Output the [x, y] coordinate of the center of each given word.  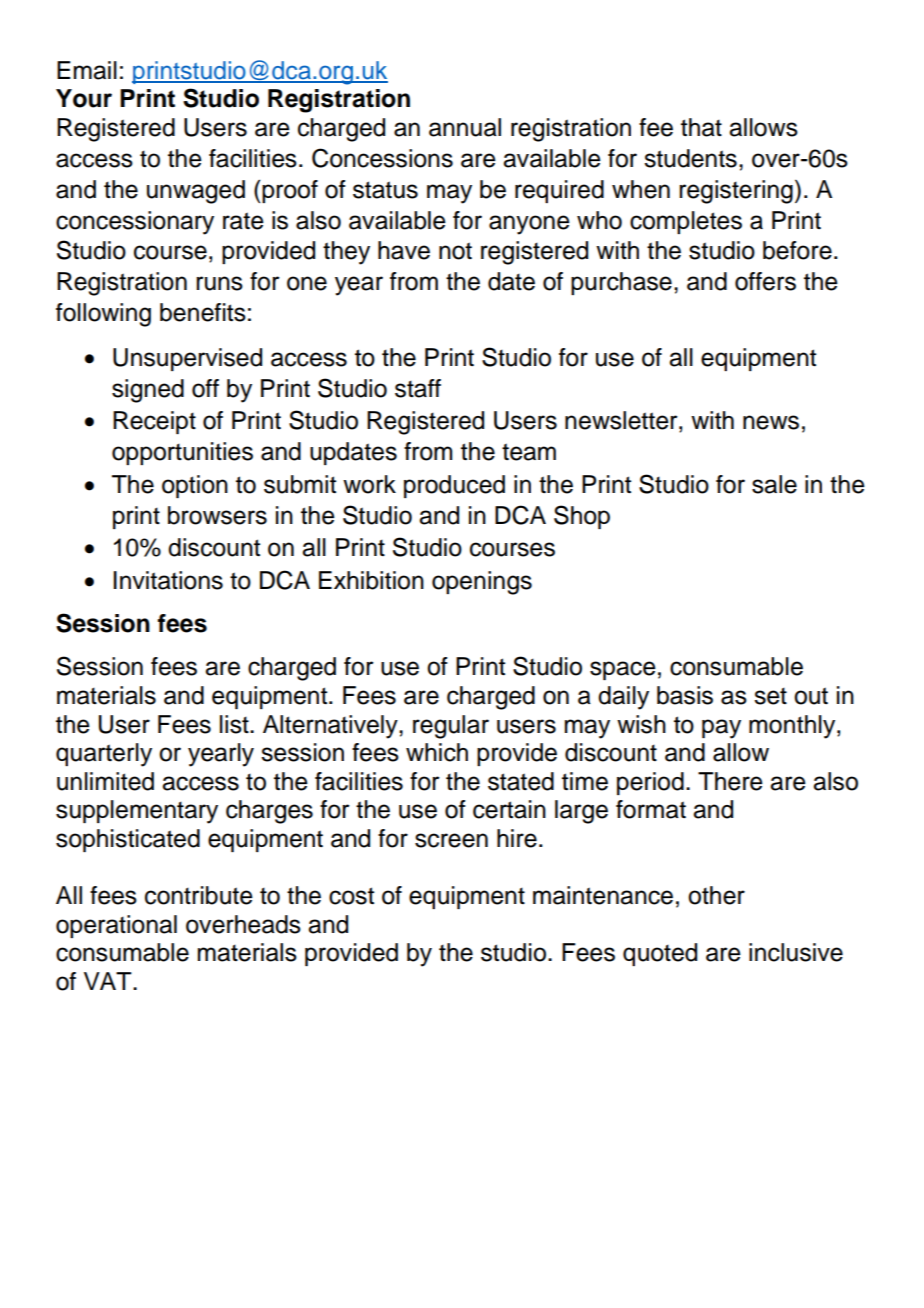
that [701, 127]
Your [84, 98]
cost [351, 896]
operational [116, 926]
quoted [660, 954]
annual [465, 127]
